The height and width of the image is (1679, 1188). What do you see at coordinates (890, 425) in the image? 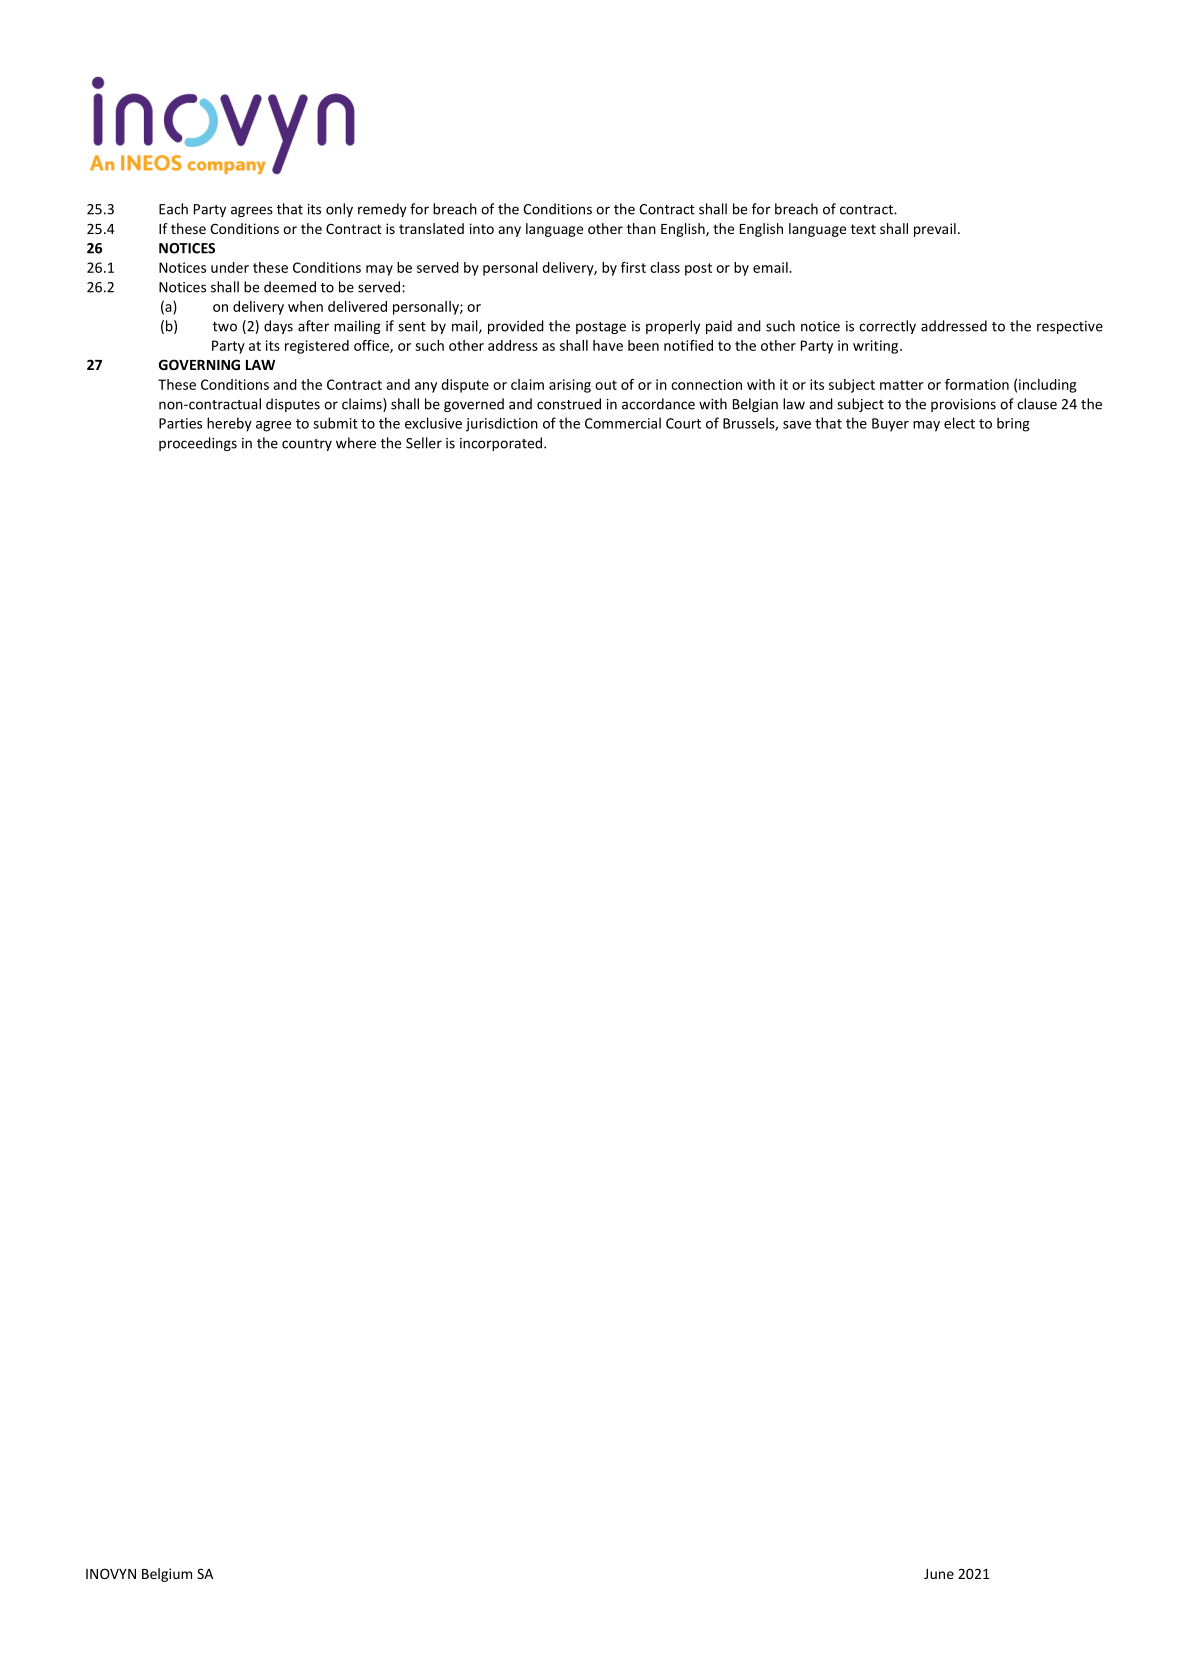
I see `Buyer` at bounding box center [890, 425].
